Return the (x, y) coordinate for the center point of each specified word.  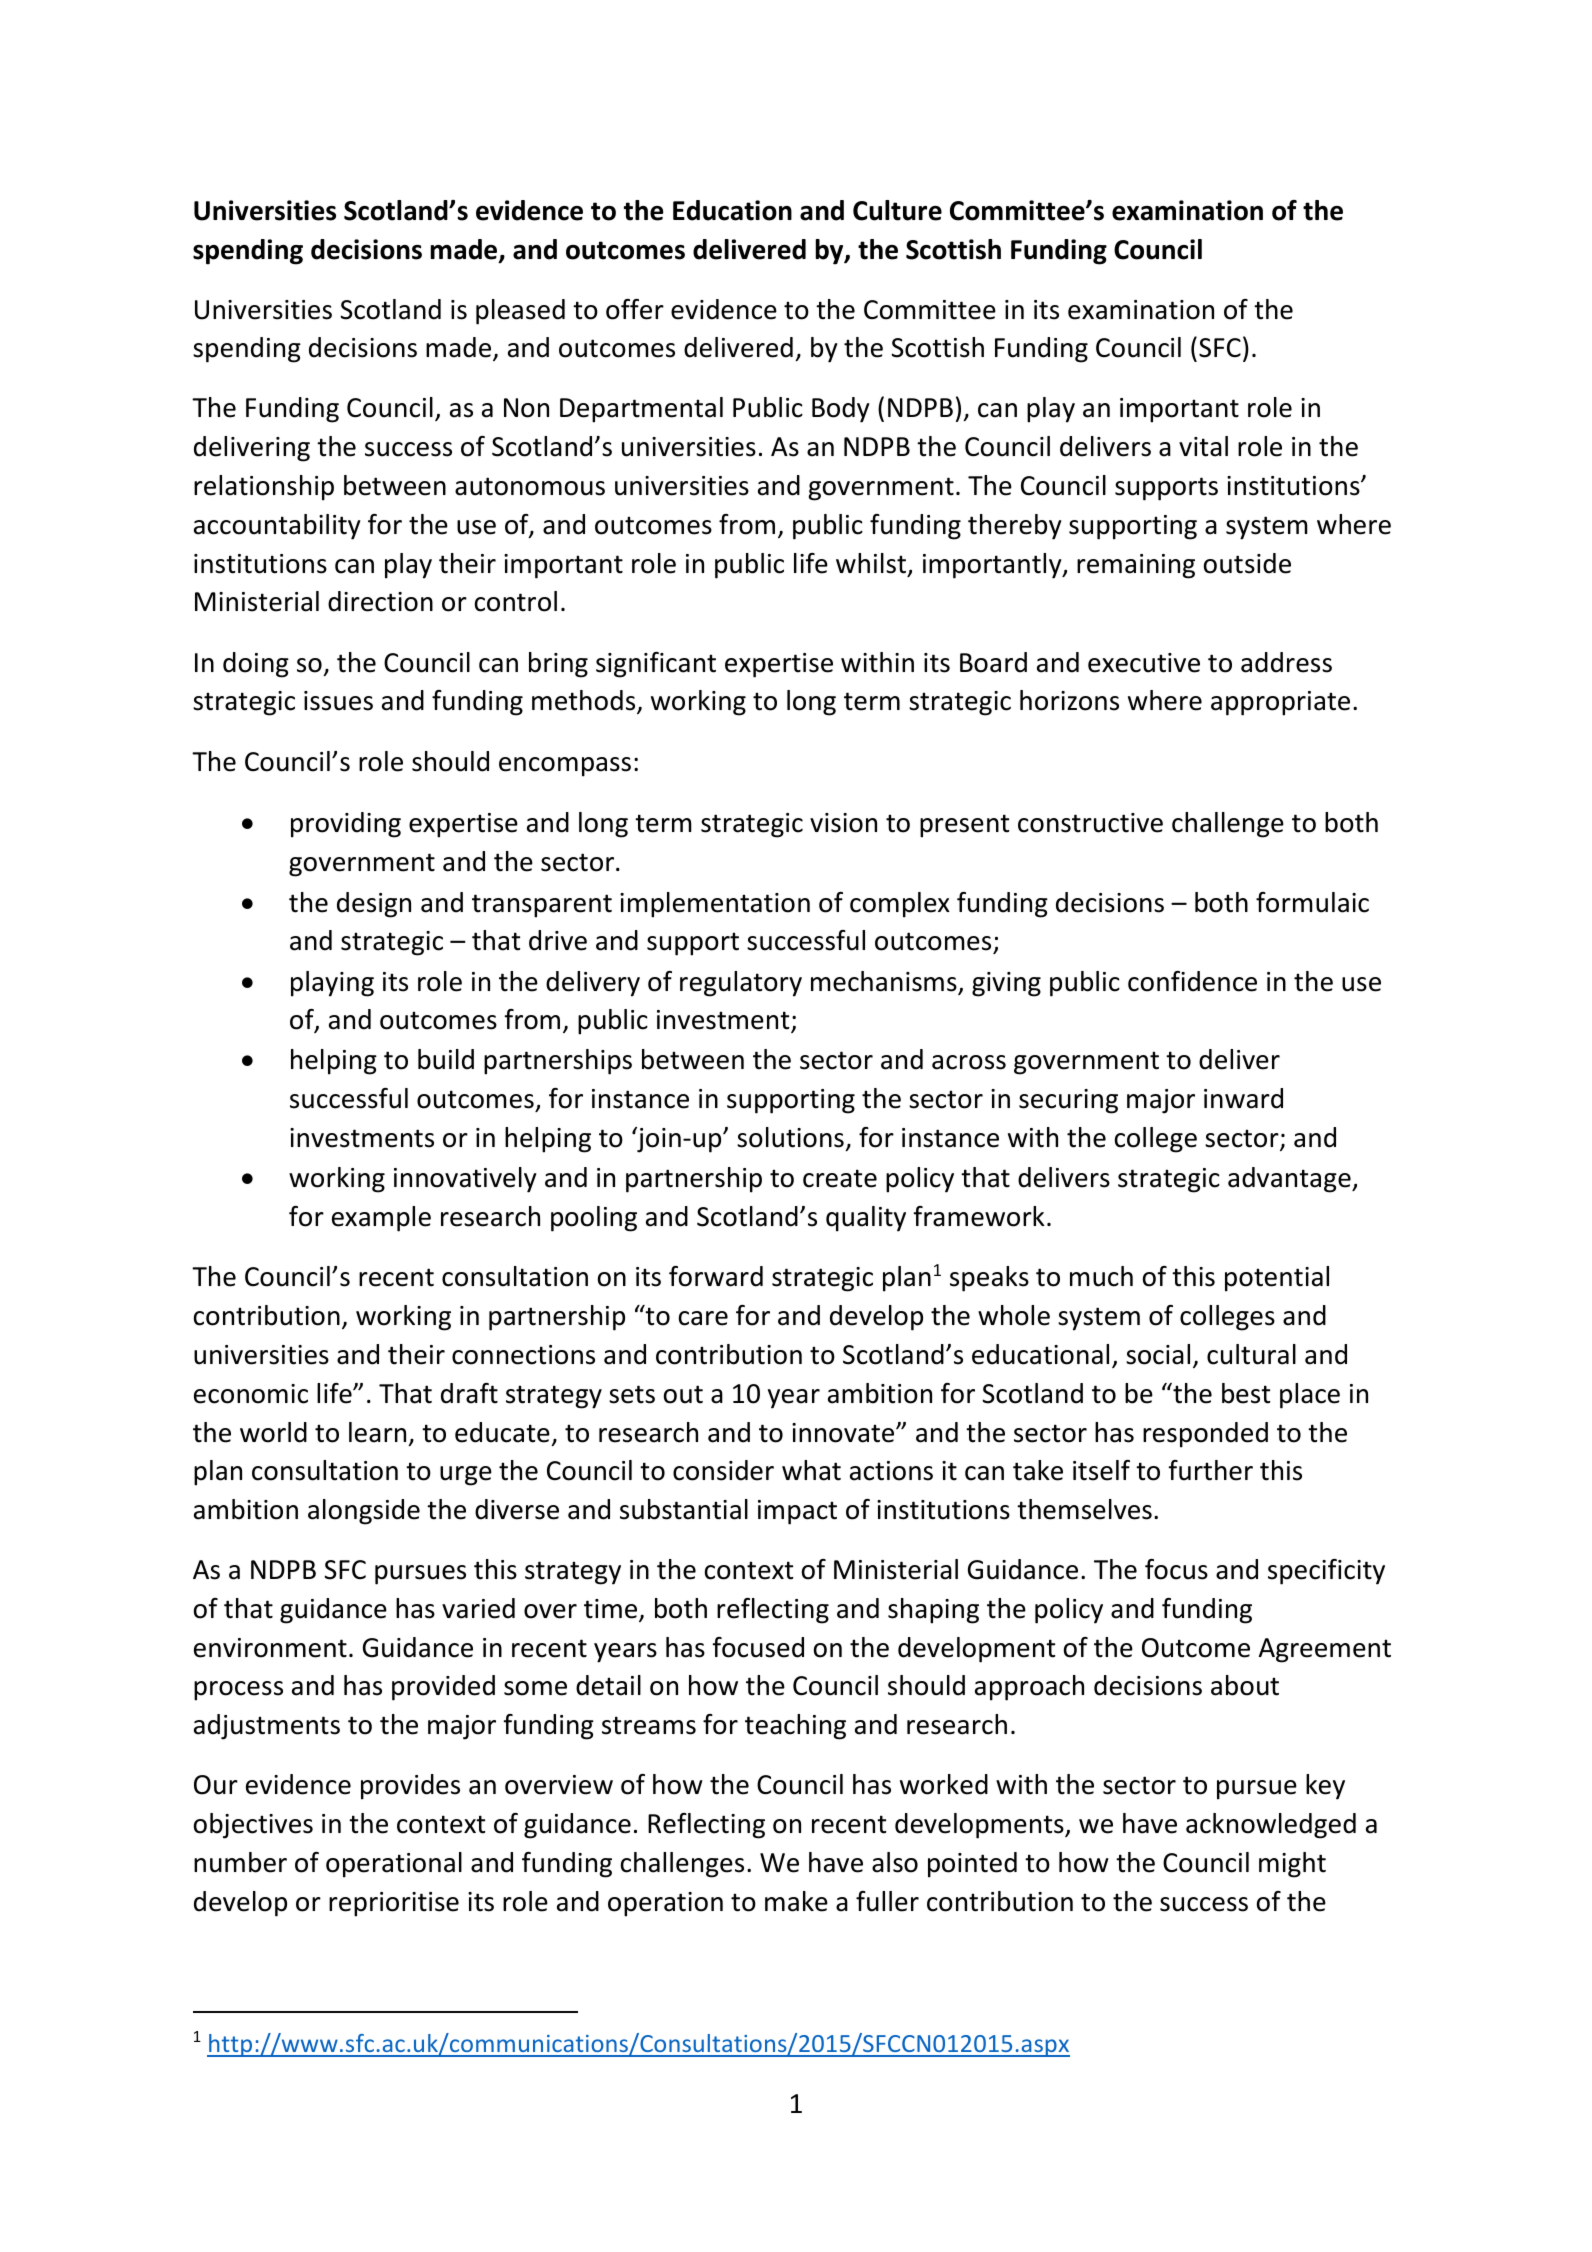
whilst (871, 563)
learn (377, 1432)
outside (1247, 563)
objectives (253, 1826)
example (381, 1219)
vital (1203, 446)
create (840, 1178)
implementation (715, 905)
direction (380, 601)
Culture (897, 210)
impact (797, 1512)
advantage (1290, 1180)
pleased (520, 312)
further (1210, 1470)
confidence (1192, 981)
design (374, 905)
